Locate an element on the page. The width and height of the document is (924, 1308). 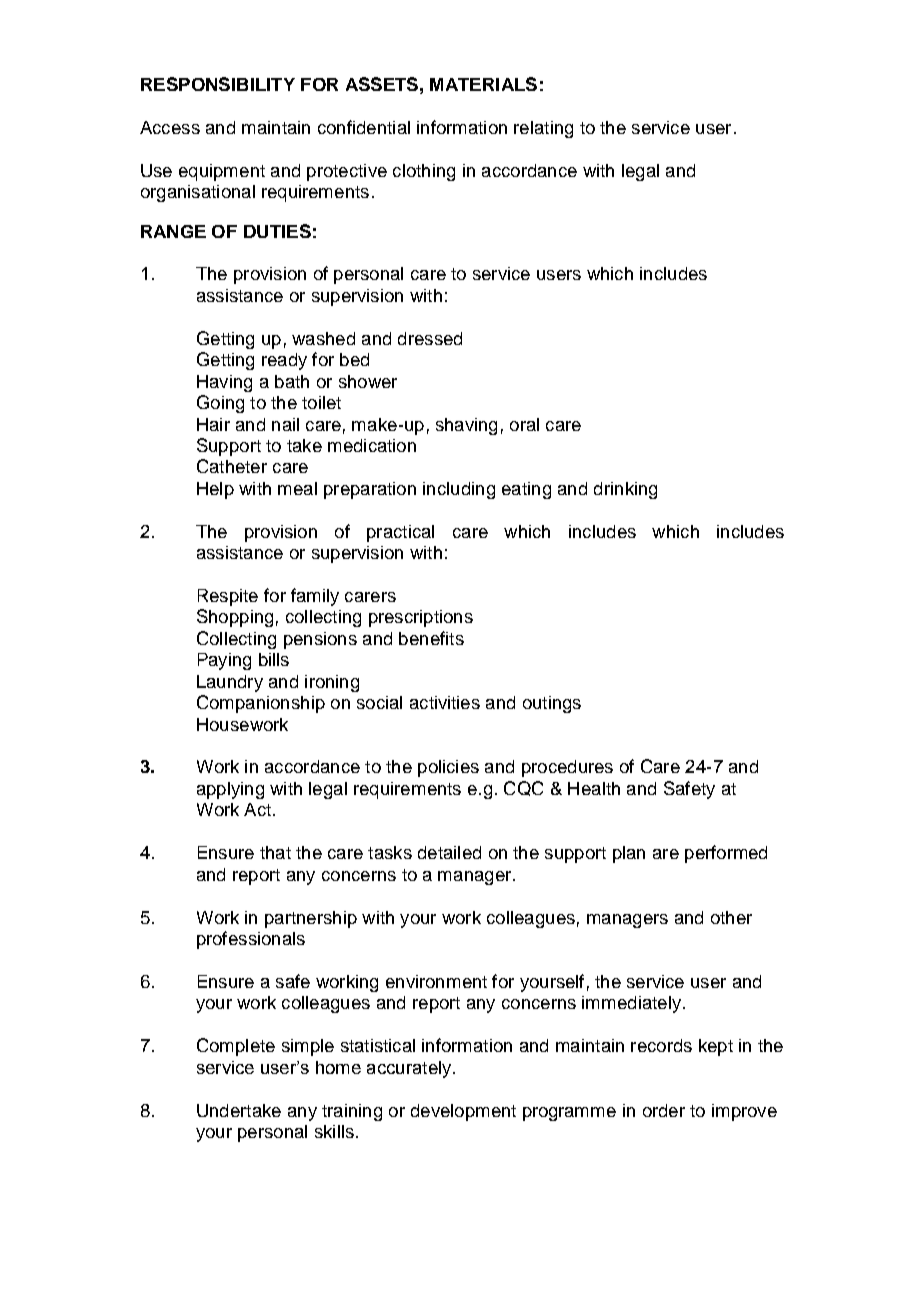
RESPONSIBILITY is located at coordinates (218, 84).
